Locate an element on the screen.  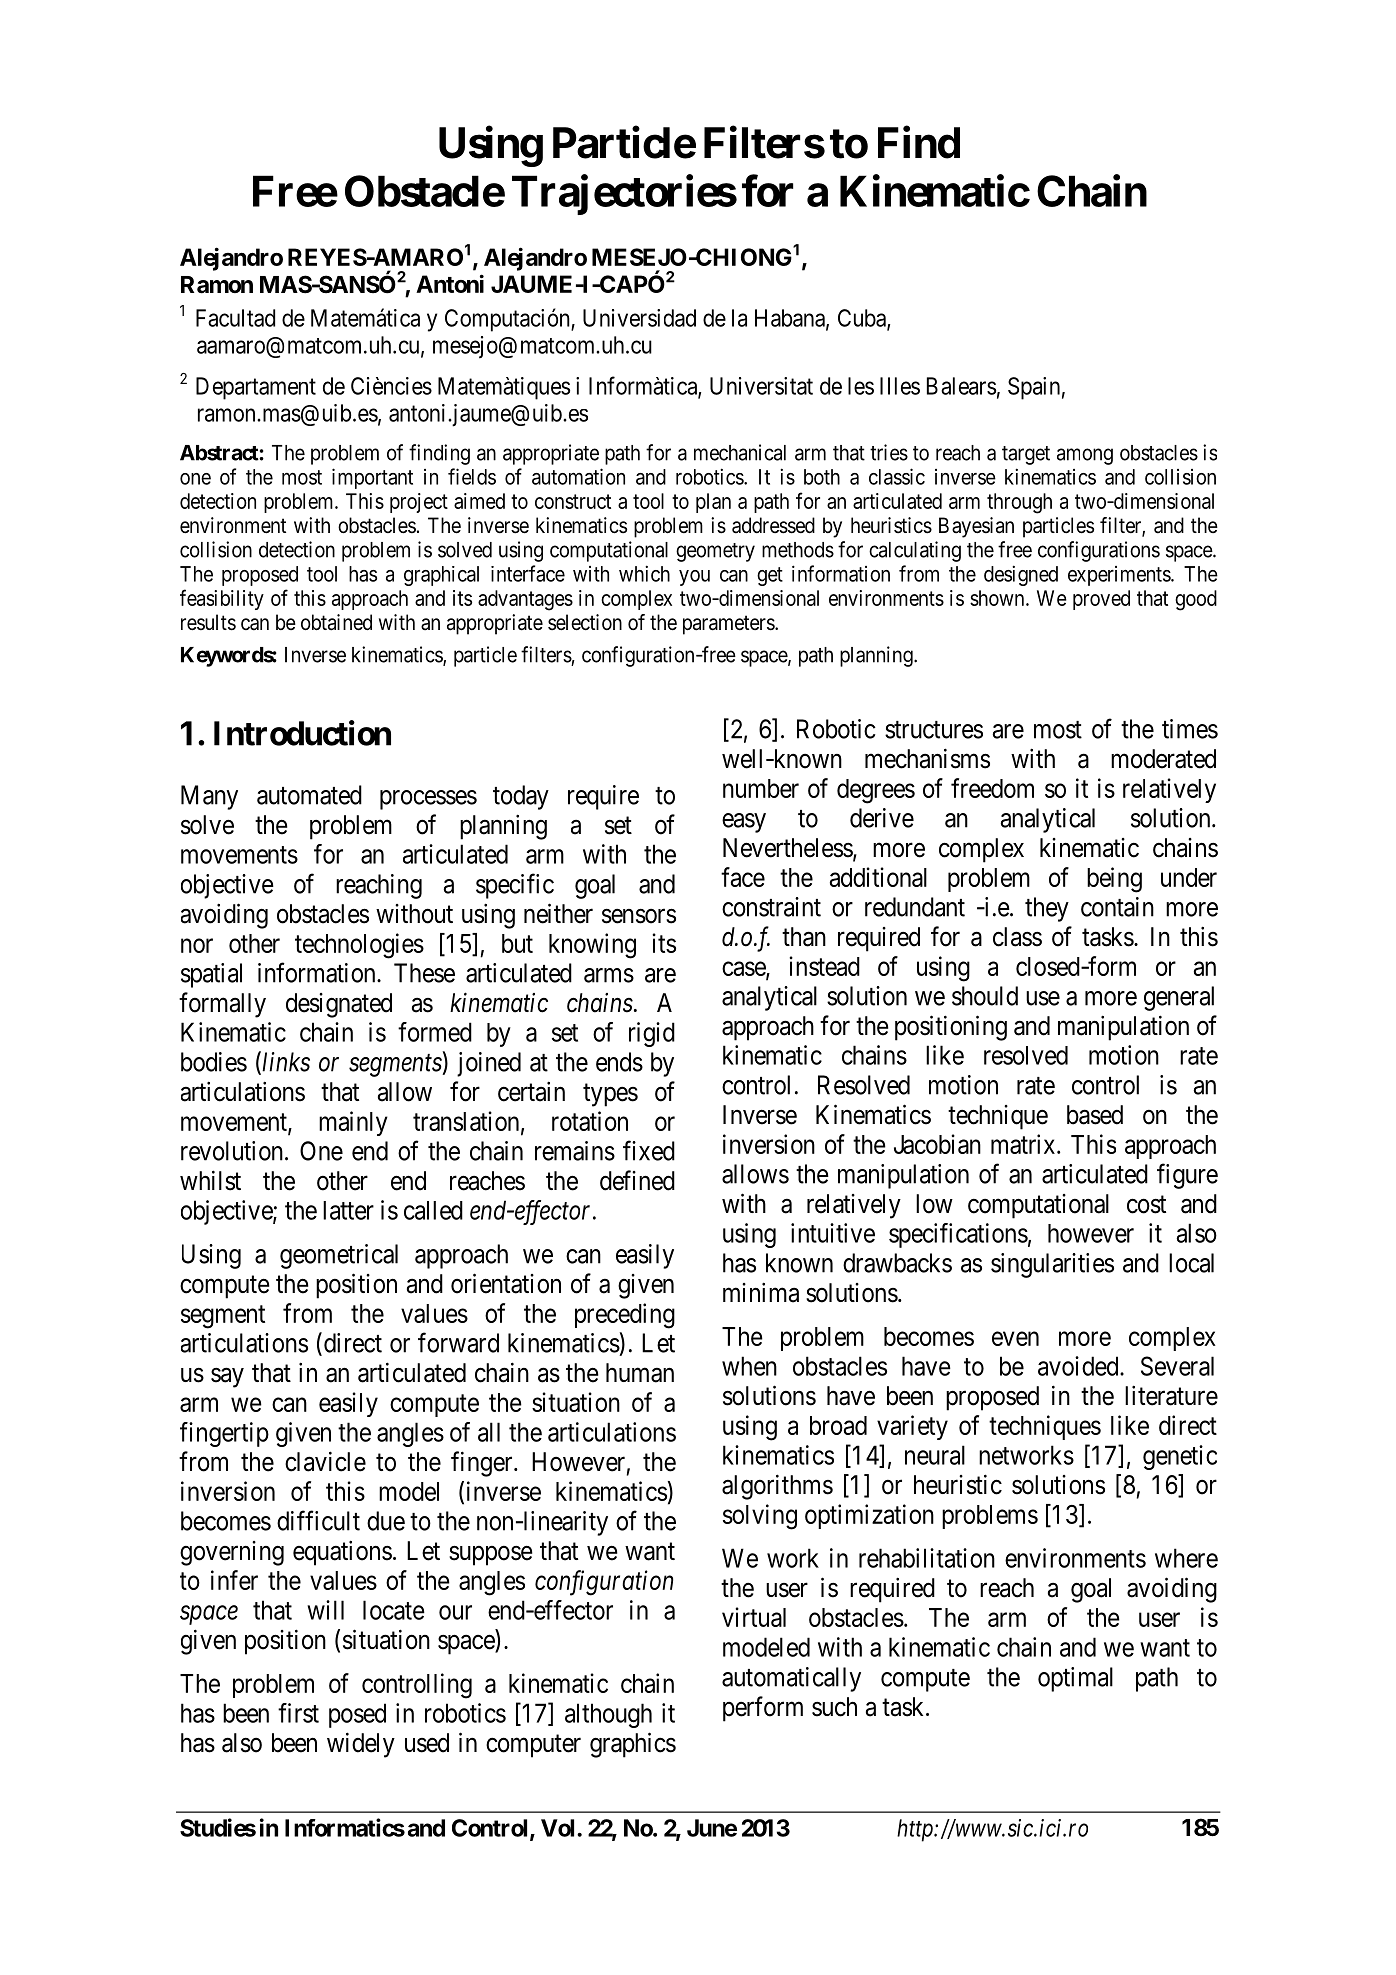
graphics is located at coordinates (633, 1745).
